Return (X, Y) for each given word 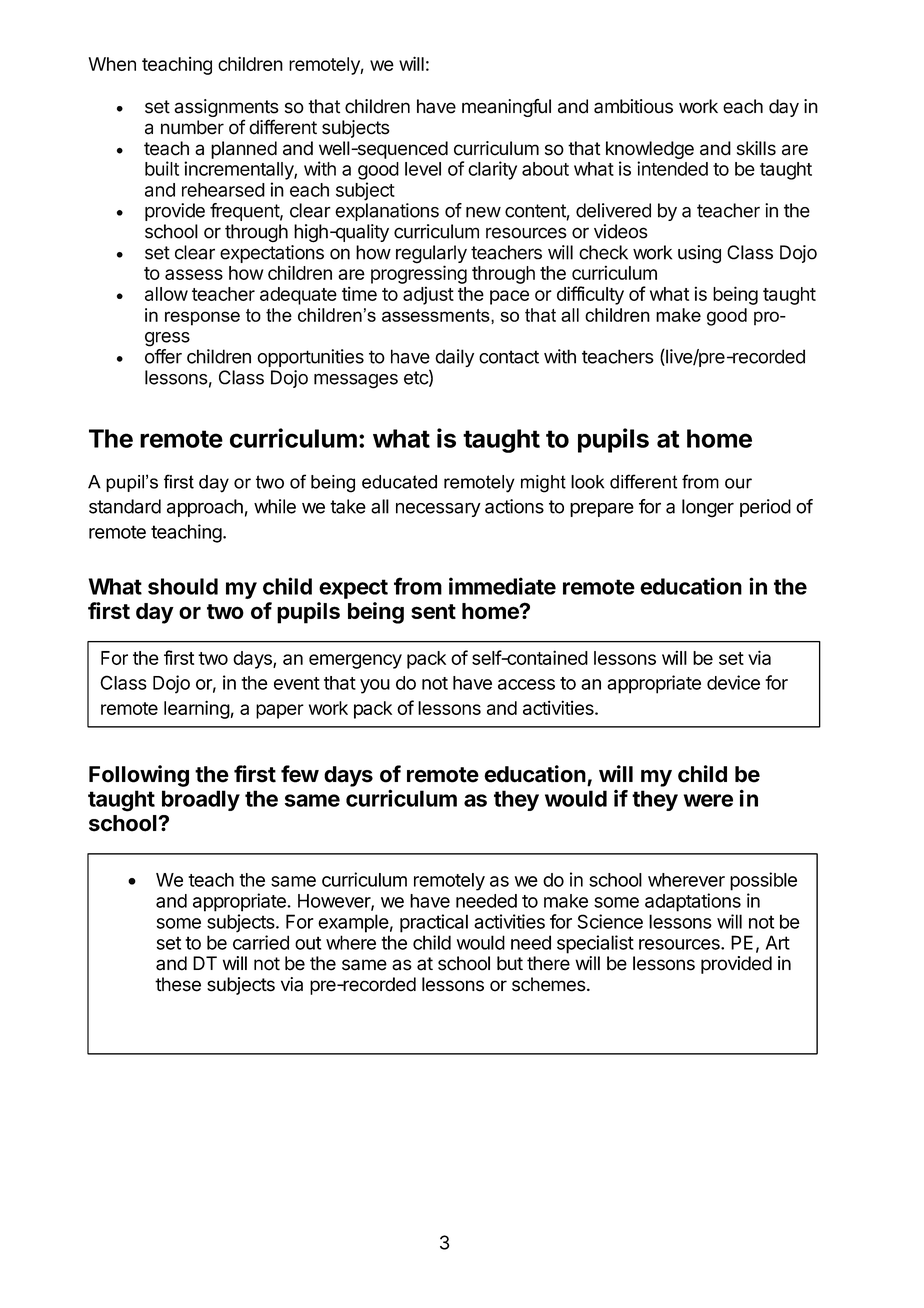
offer (163, 356)
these (178, 984)
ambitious (633, 106)
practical (434, 923)
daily (454, 358)
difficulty (590, 295)
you (375, 686)
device (733, 682)
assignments (226, 109)
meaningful (506, 108)
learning (197, 709)
